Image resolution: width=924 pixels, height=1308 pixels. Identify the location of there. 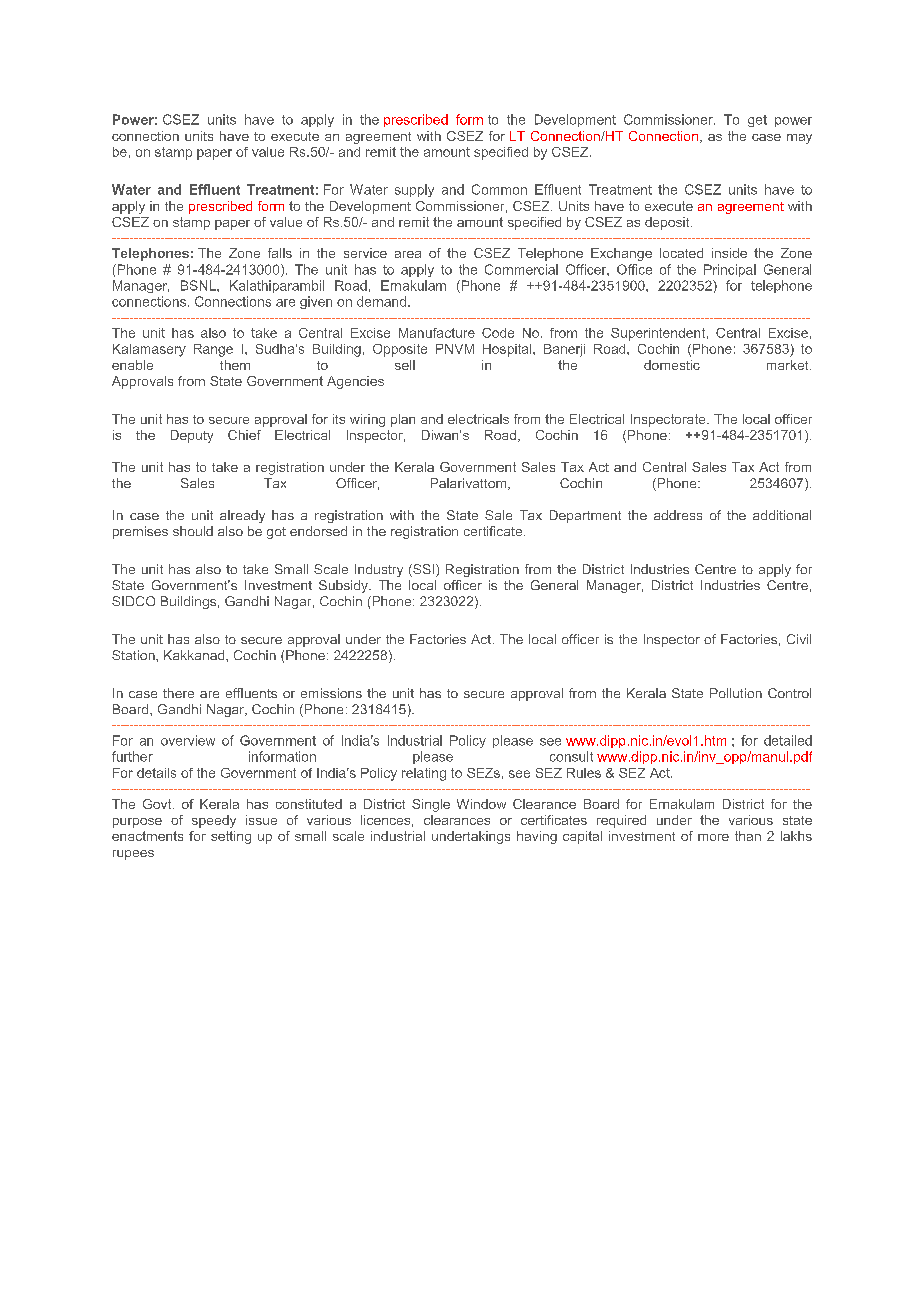
(178, 693).
